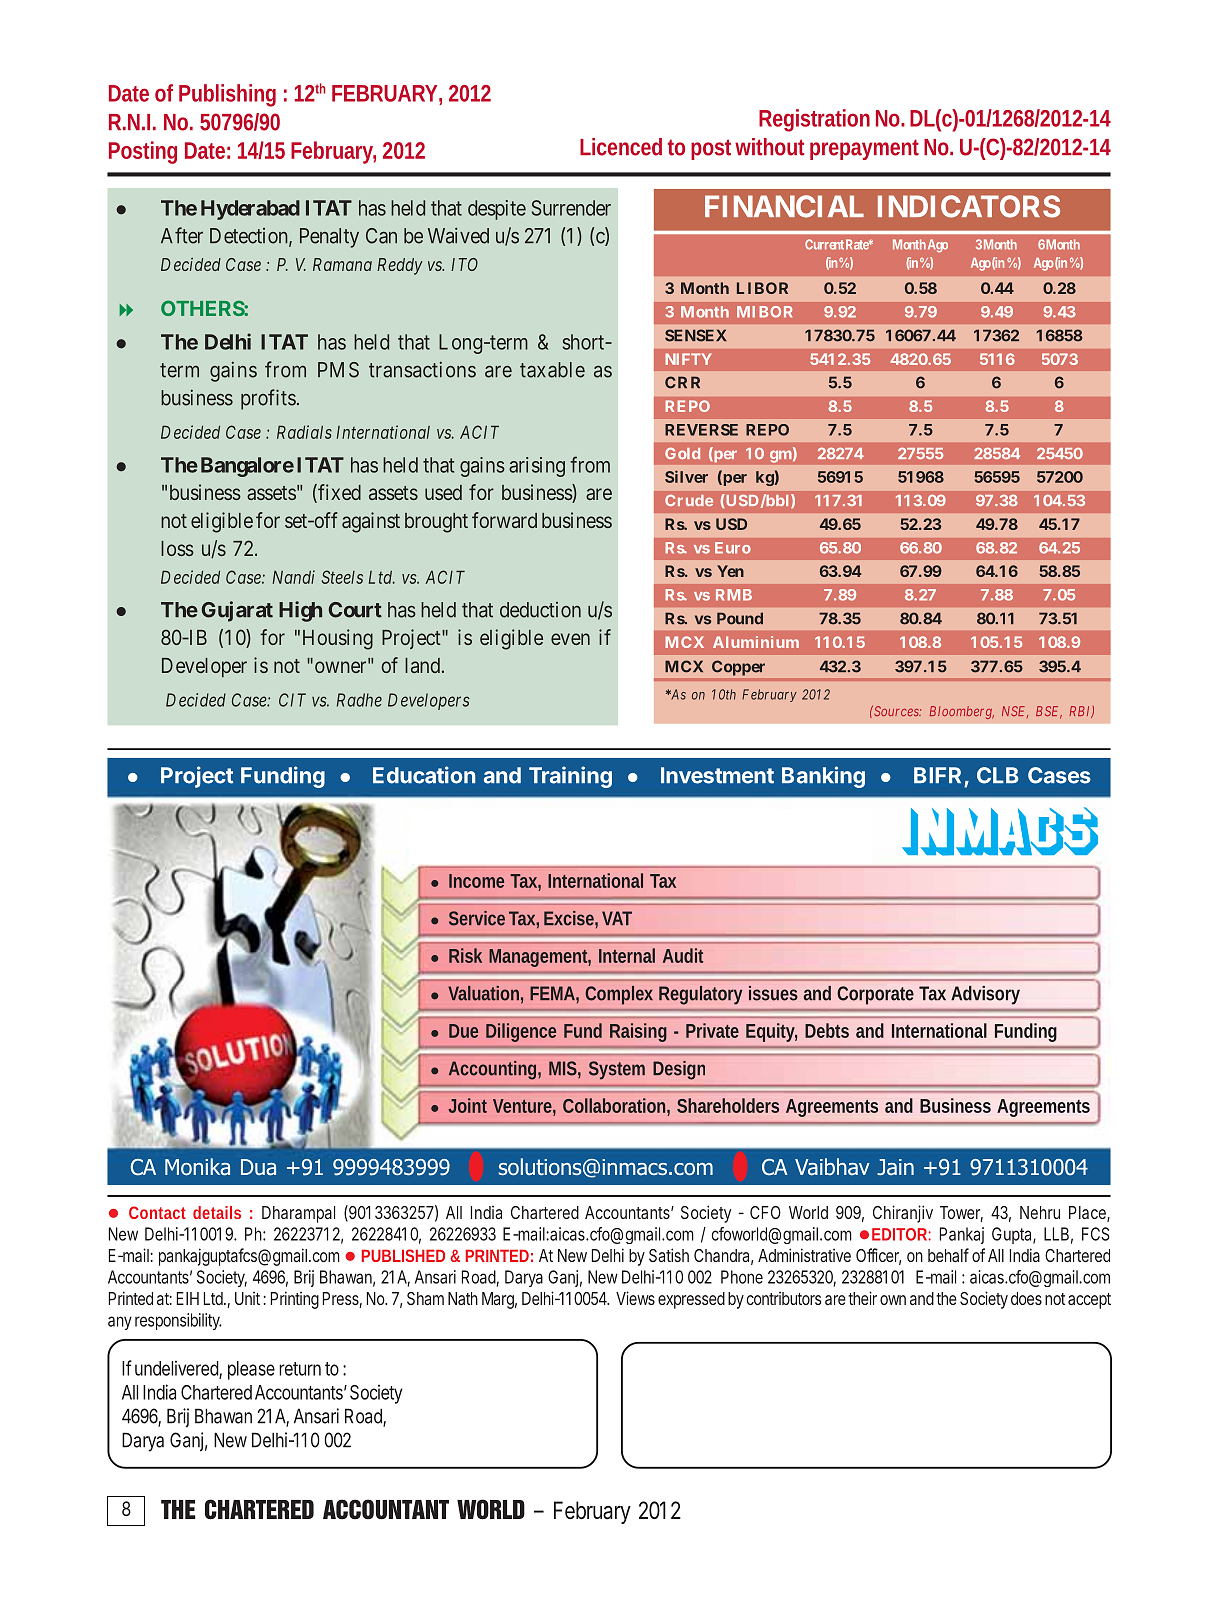 This screenshot has height=1612, width=1218. Describe the element at coordinates (227, 95) in the screenshot. I see `Publishing` at that location.
